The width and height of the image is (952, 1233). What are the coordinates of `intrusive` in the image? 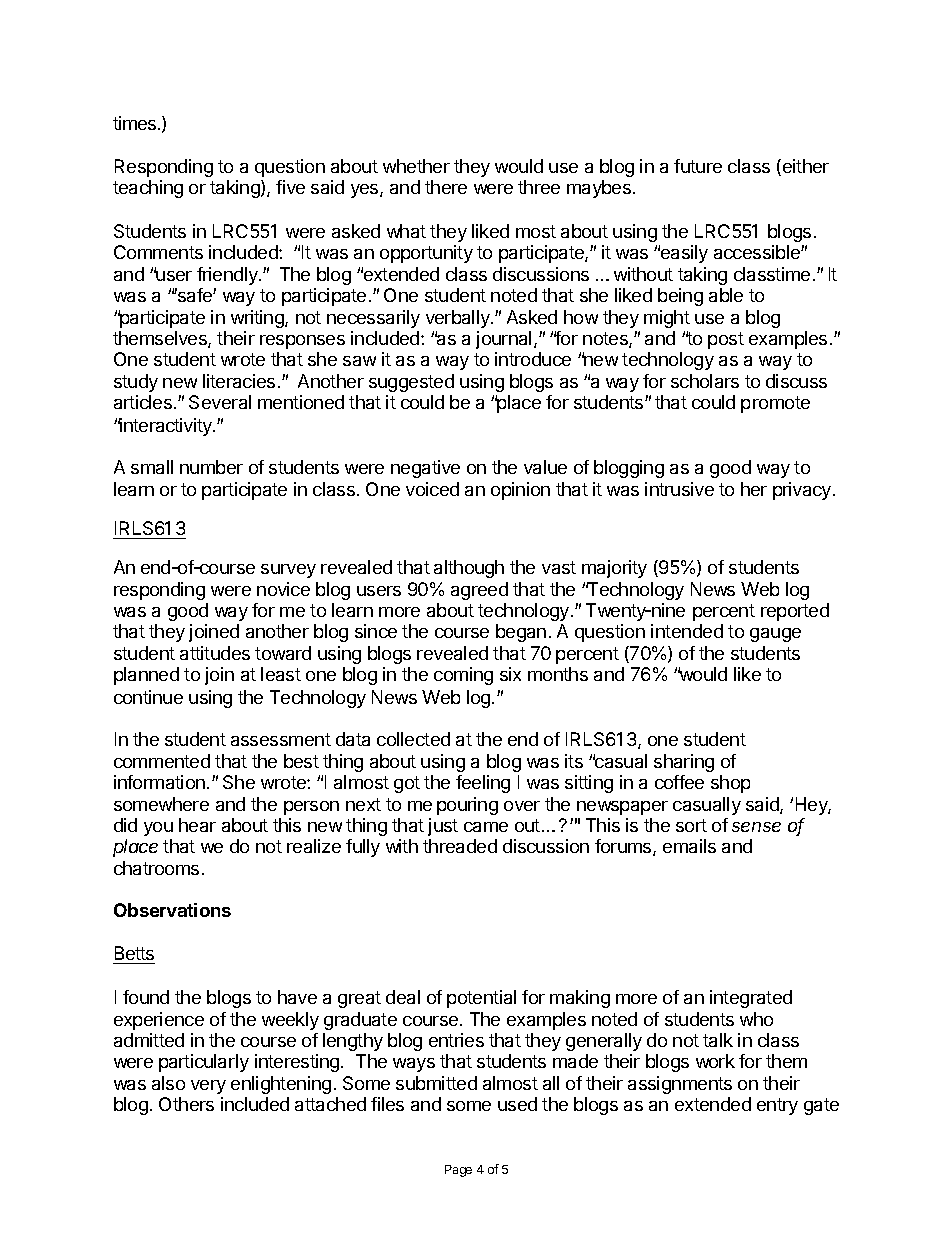 It's located at (679, 489).
